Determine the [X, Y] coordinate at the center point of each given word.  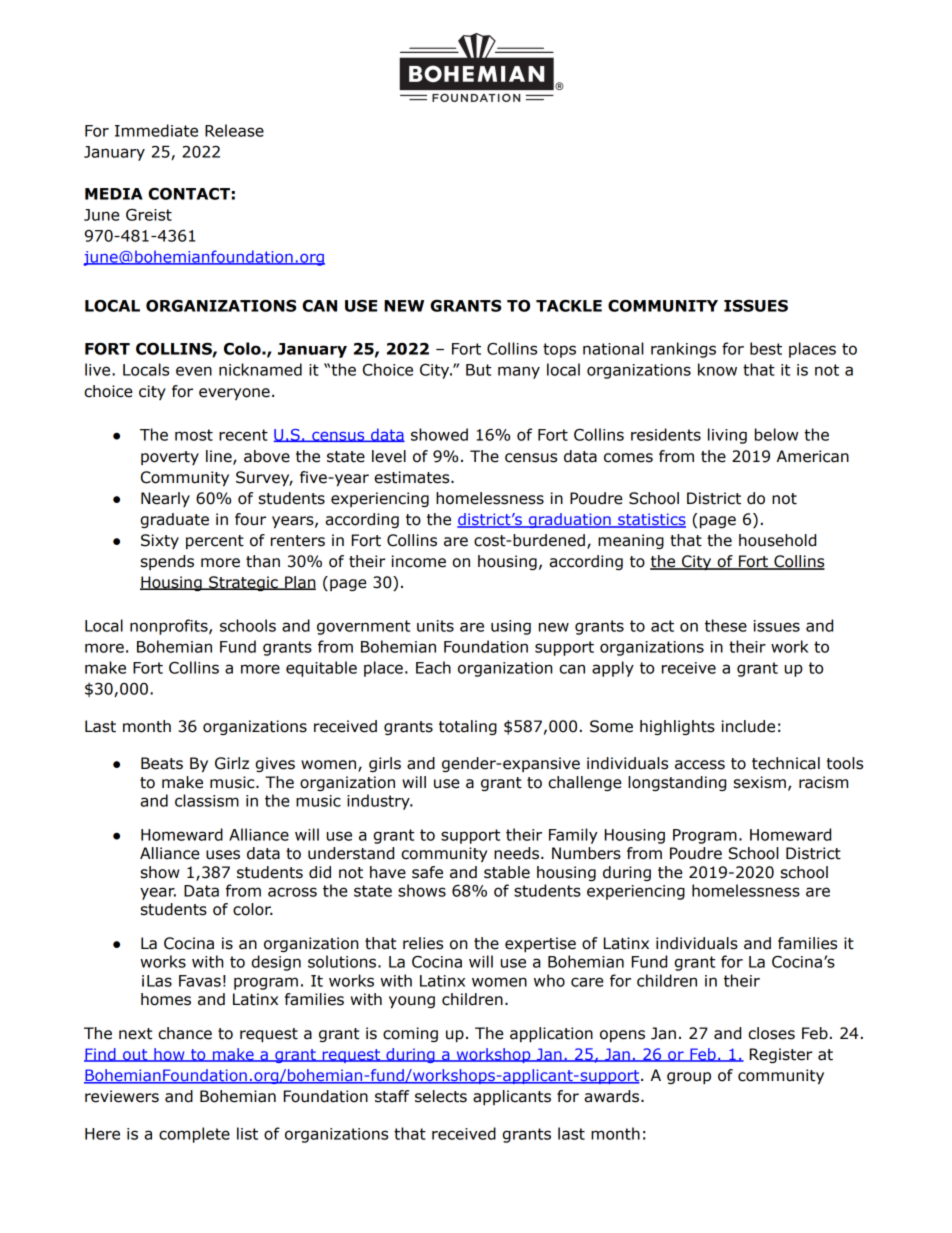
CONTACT [189, 194]
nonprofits [170, 627]
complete [194, 1135]
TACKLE [569, 306]
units [435, 626]
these [726, 625]
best [766, 348]
